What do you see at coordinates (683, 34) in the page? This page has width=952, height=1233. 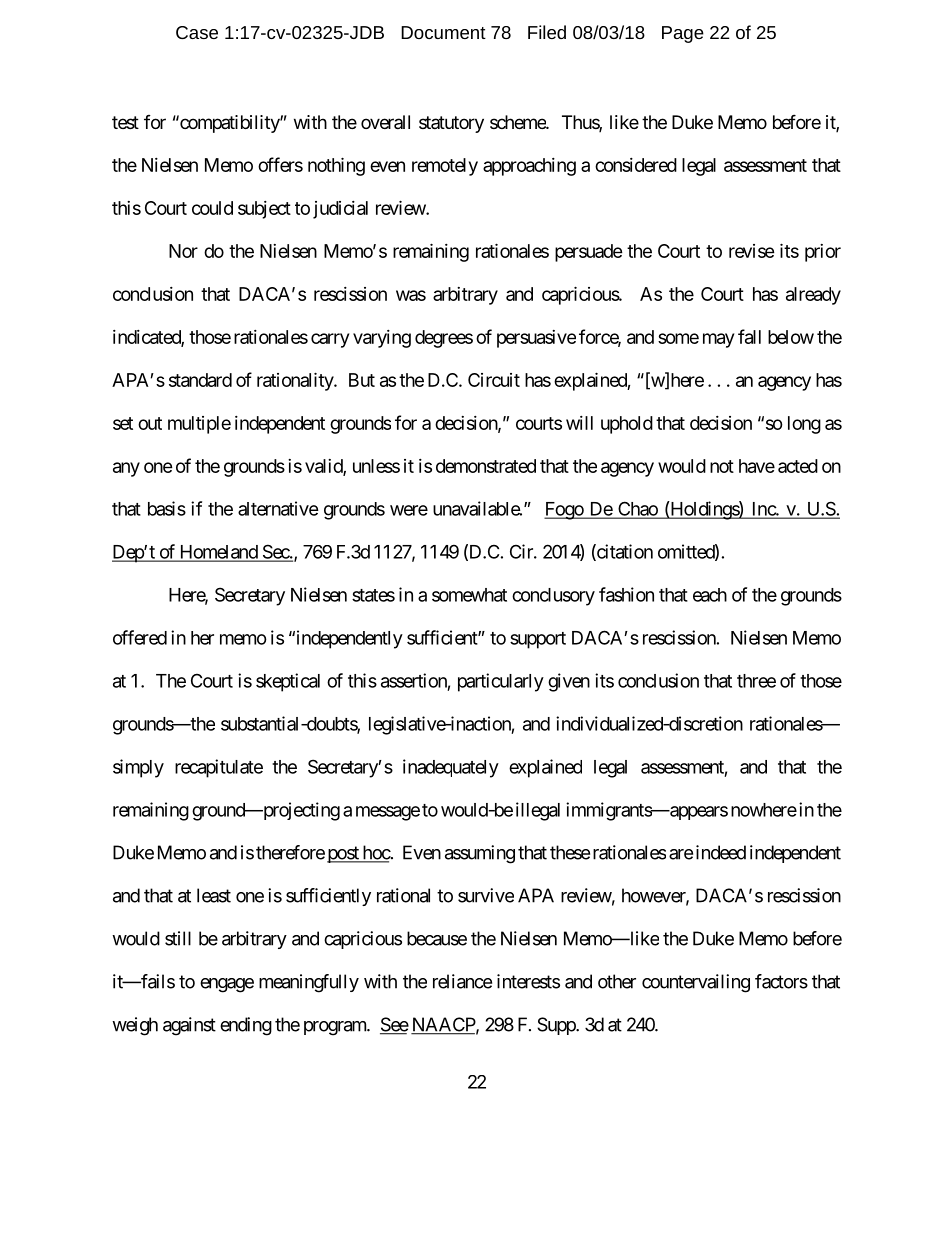 I see `Page` at bounding box center [683, 34].
